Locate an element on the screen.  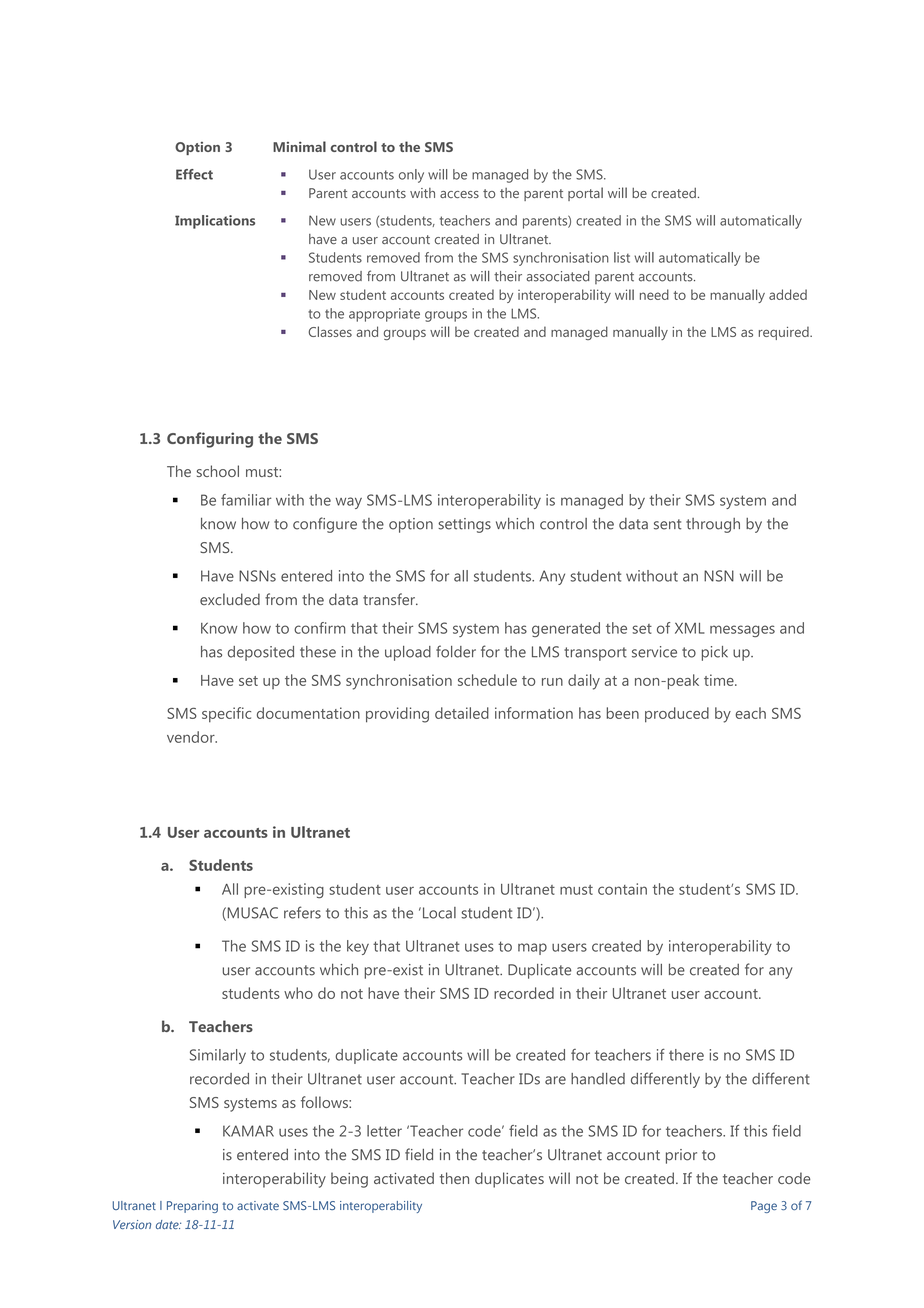
Preparing is located at coordinates (192, 1207).
